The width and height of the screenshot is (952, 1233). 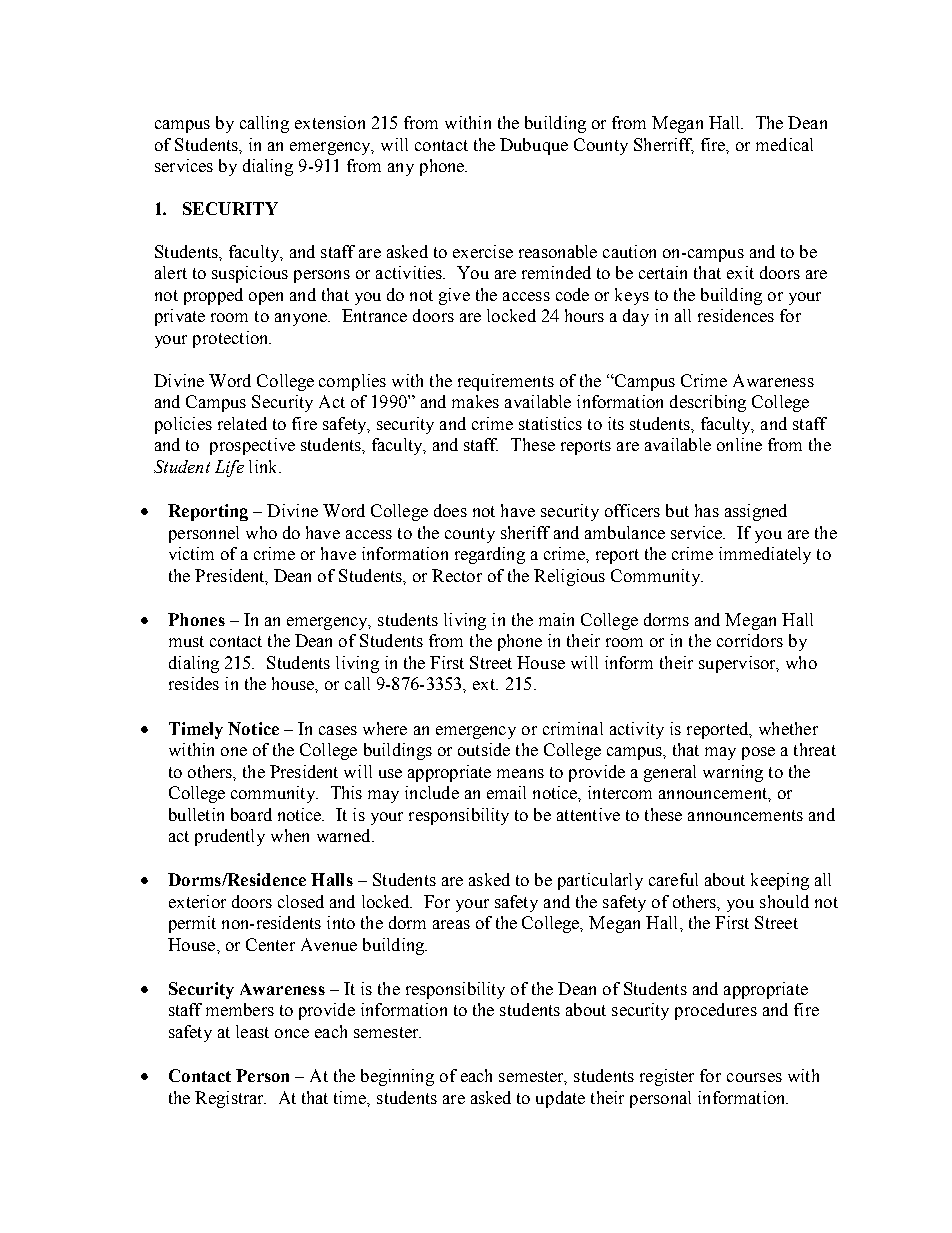 I want to click on resides, so click(x=194, y=683).
